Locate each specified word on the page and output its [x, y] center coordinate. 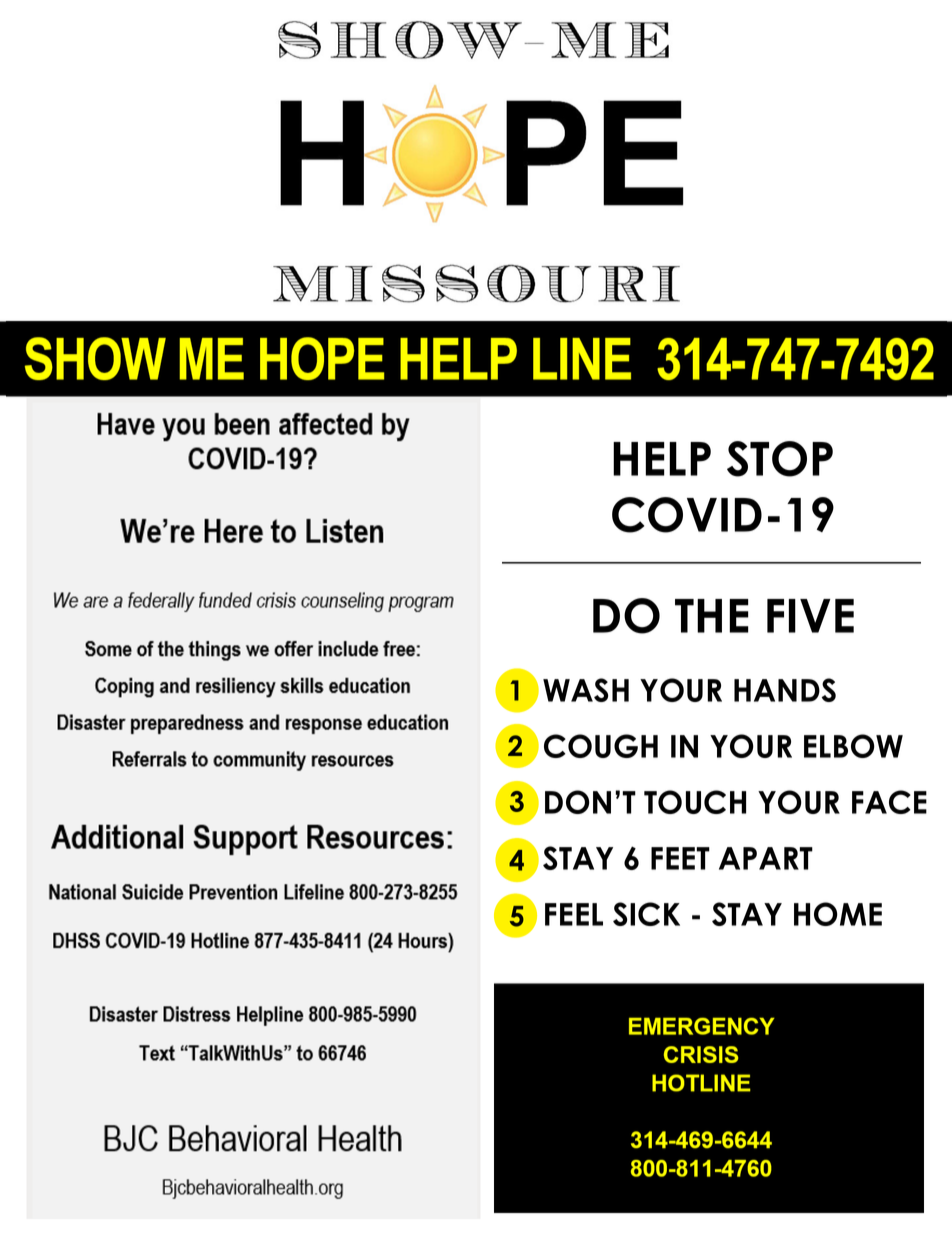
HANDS [785, 690]
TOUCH [695, 802]
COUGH [601, 746]
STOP [780, 459]
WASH [586, 690]
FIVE [810, 616]
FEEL [574, 914]
